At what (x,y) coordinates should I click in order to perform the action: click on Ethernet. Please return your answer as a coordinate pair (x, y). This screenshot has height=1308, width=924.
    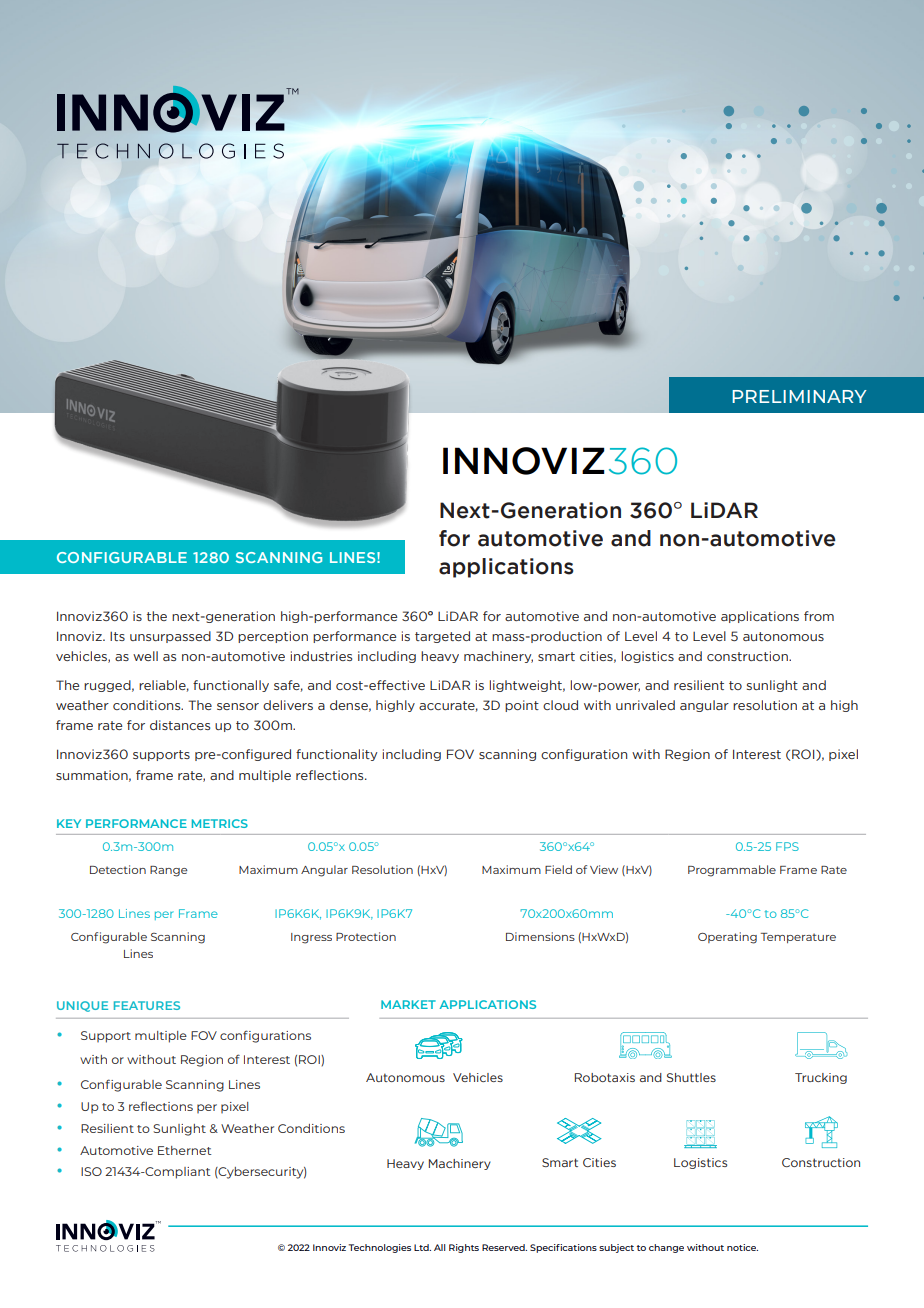
    Looking at the image, I should click on (184, 1150).
